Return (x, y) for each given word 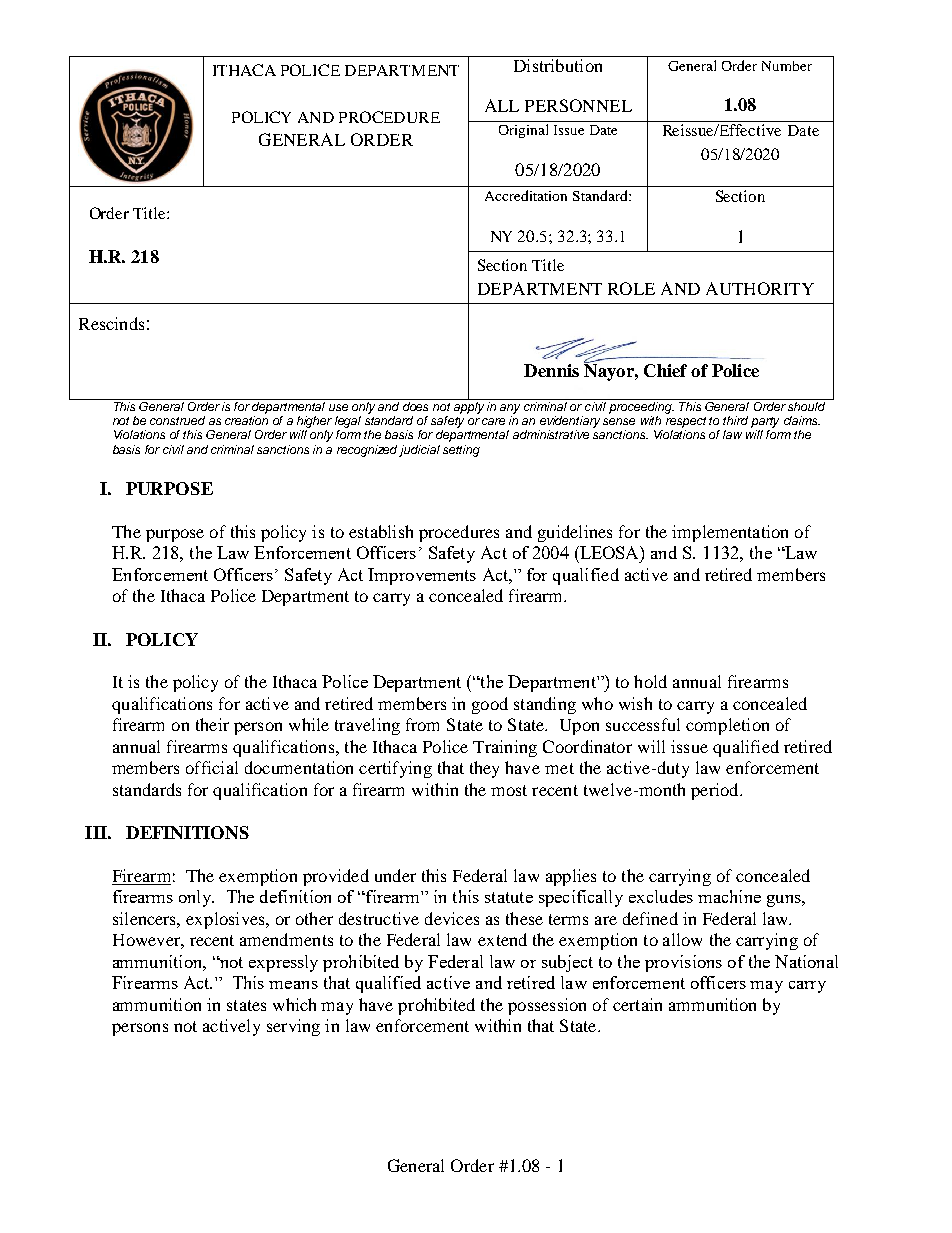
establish (381, 531)
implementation (730, 533)
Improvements (422, 576)
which (294, 1004)
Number (787, 66)
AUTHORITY (760, 288)
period (716, 791)
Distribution (558, 65)
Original (523, 131)
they (484, 769)
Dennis (551, 370)
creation (246, 420)
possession (547, 1006)
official (212, 767)
